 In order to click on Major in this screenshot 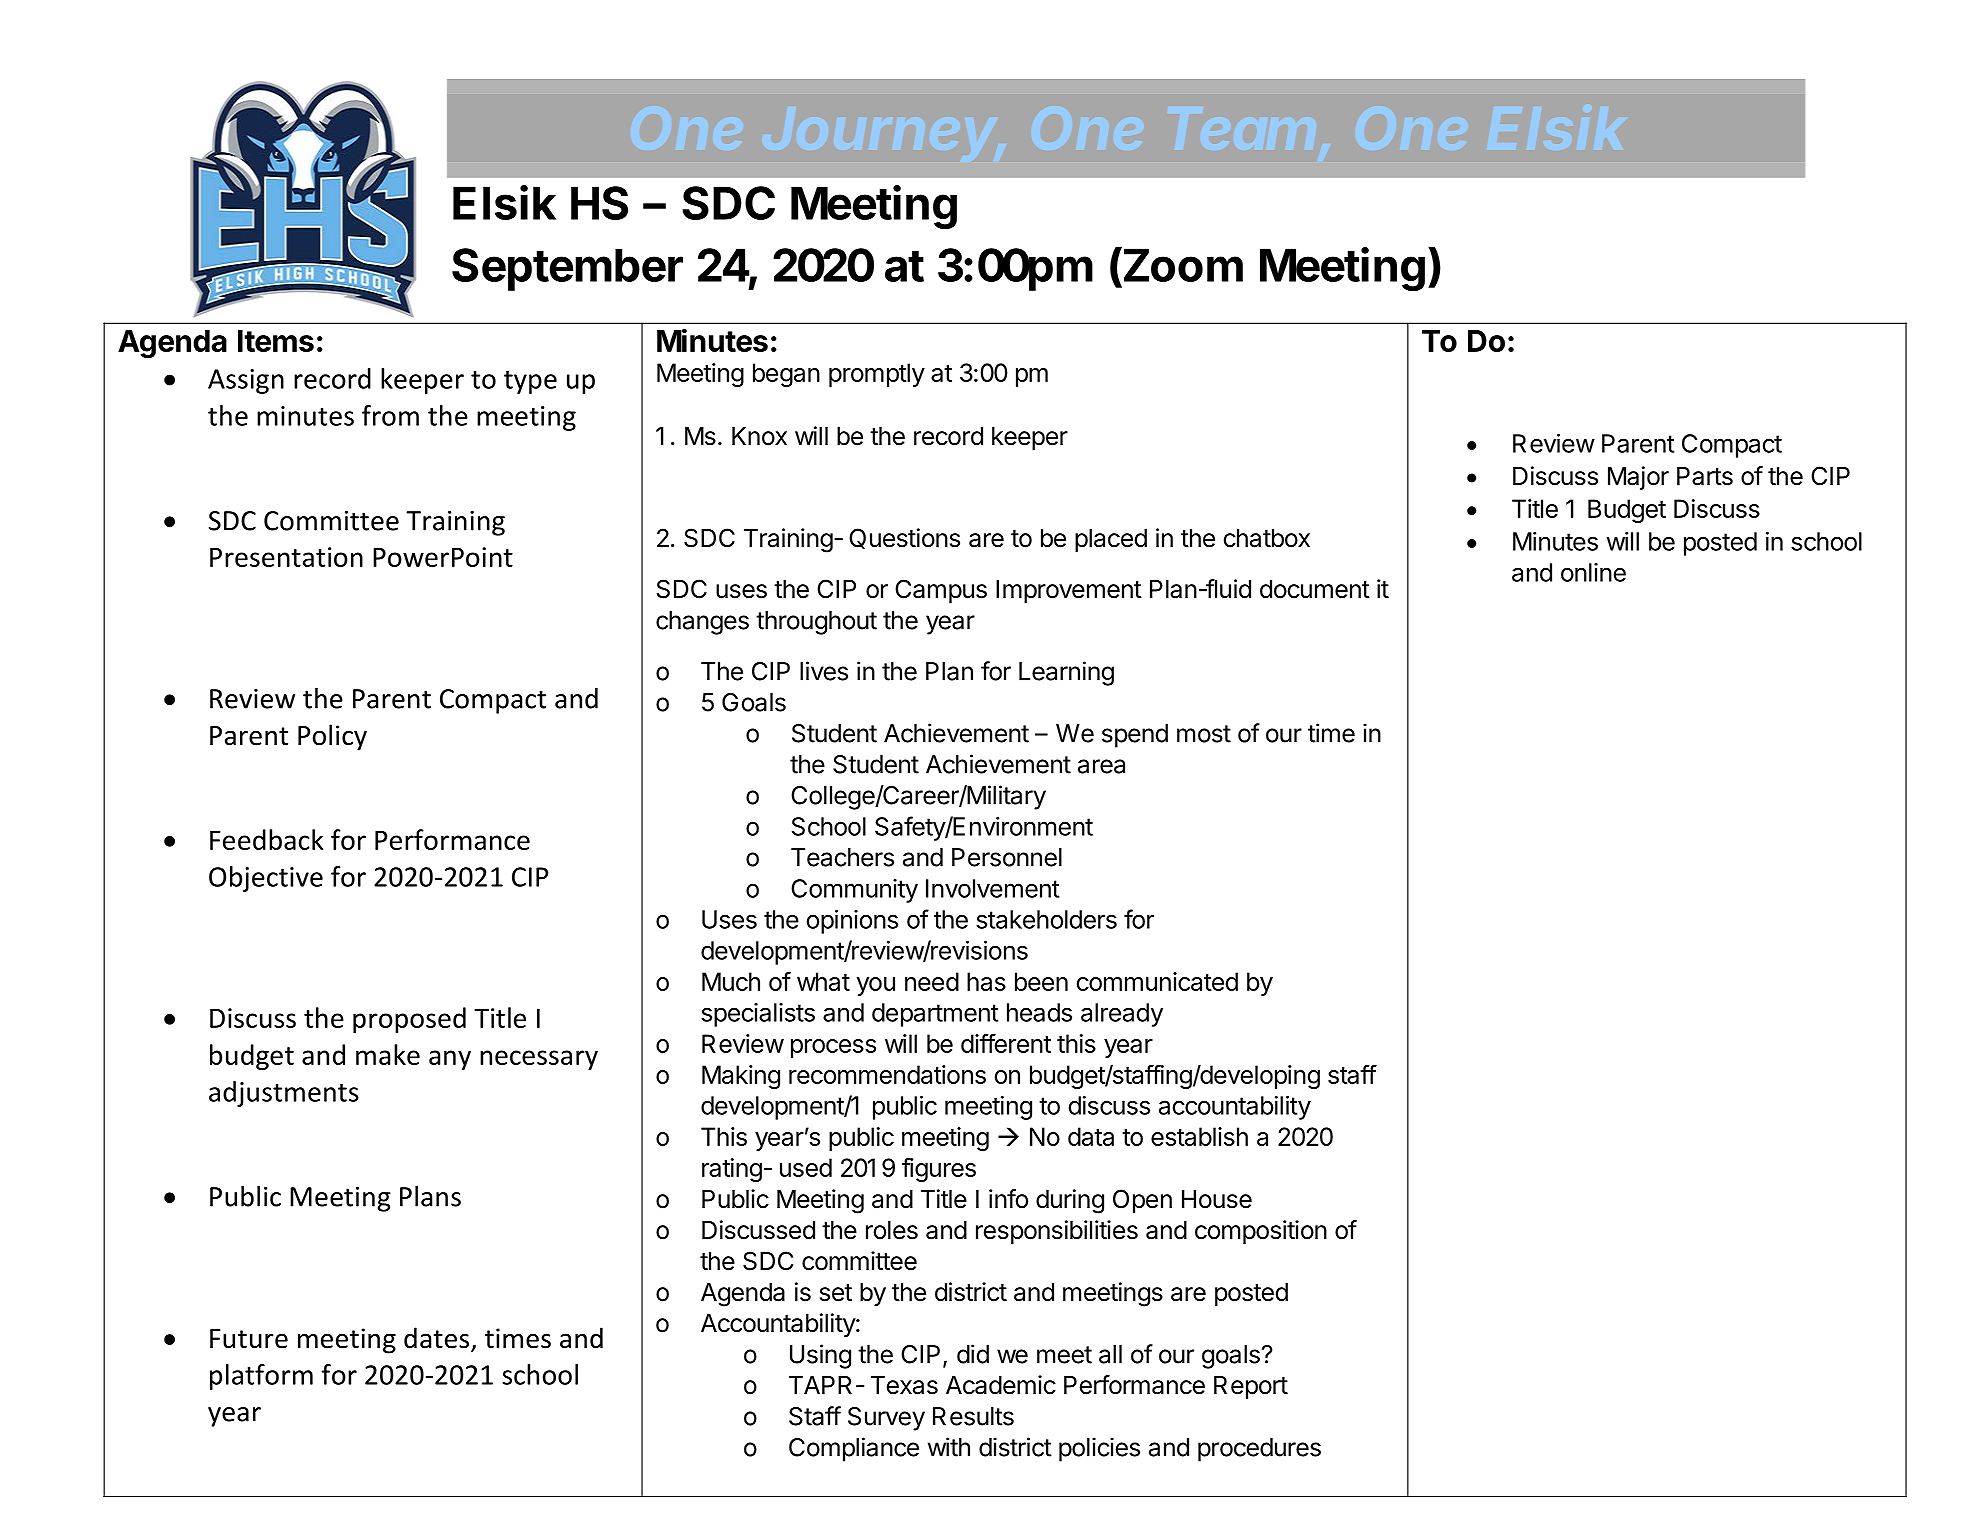, I will do `click(1638, 478)`.
